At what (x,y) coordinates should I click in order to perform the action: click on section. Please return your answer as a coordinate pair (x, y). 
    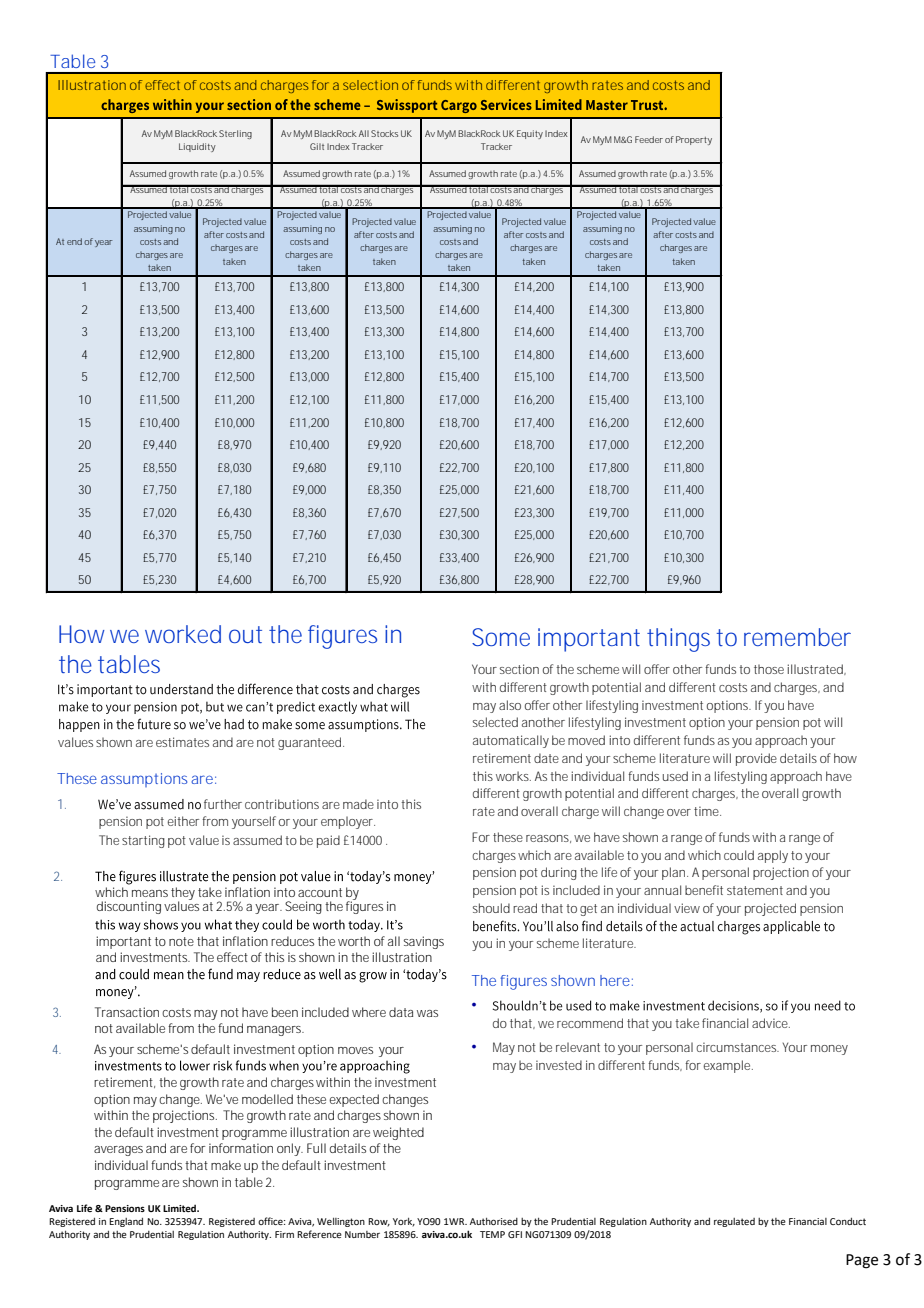
    Looking at the image, I should click on (519, 669).
